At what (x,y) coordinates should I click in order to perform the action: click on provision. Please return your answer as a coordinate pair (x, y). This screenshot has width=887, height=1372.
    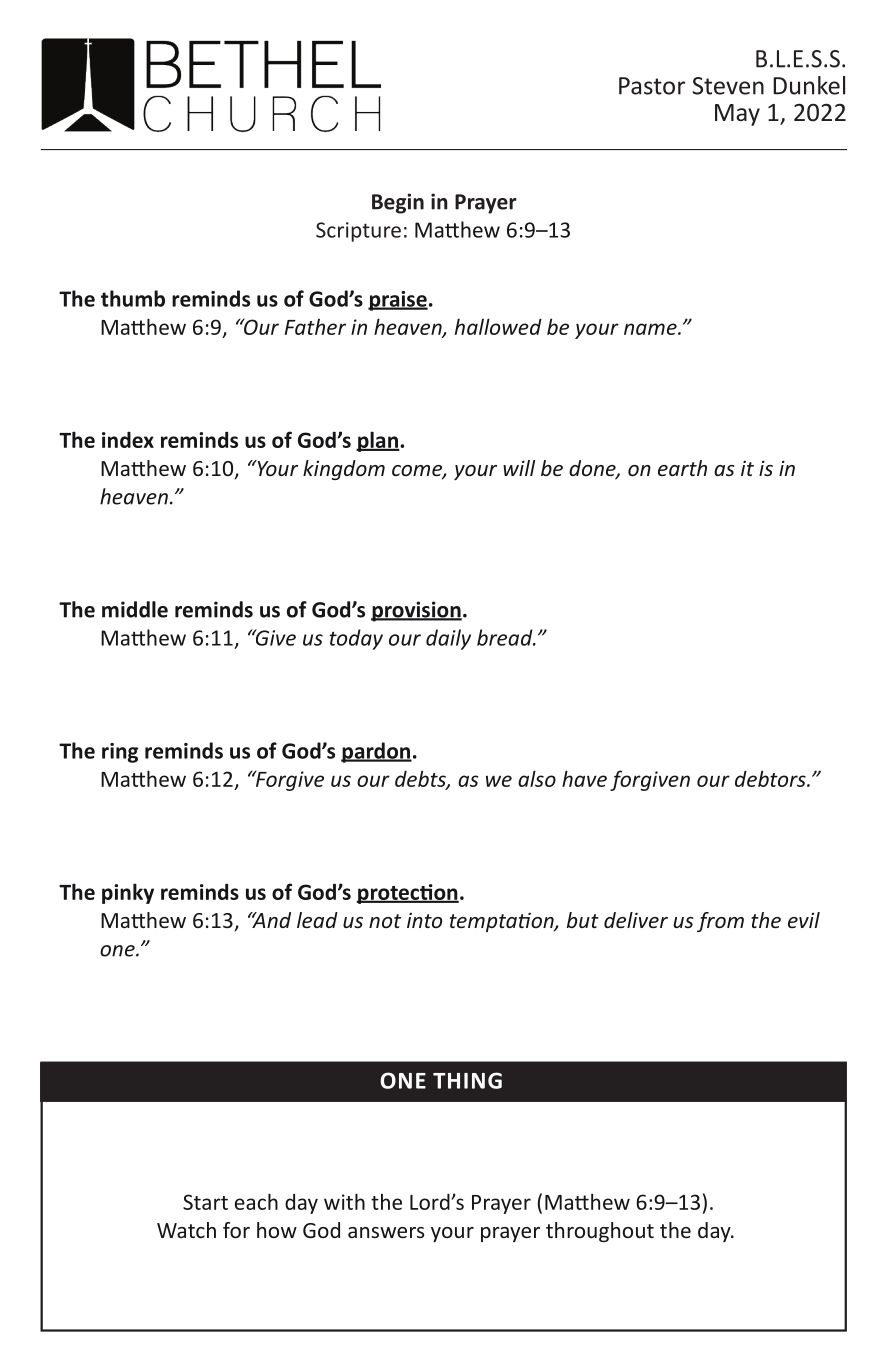
    Looking at the image, I should click on (416, 611).
